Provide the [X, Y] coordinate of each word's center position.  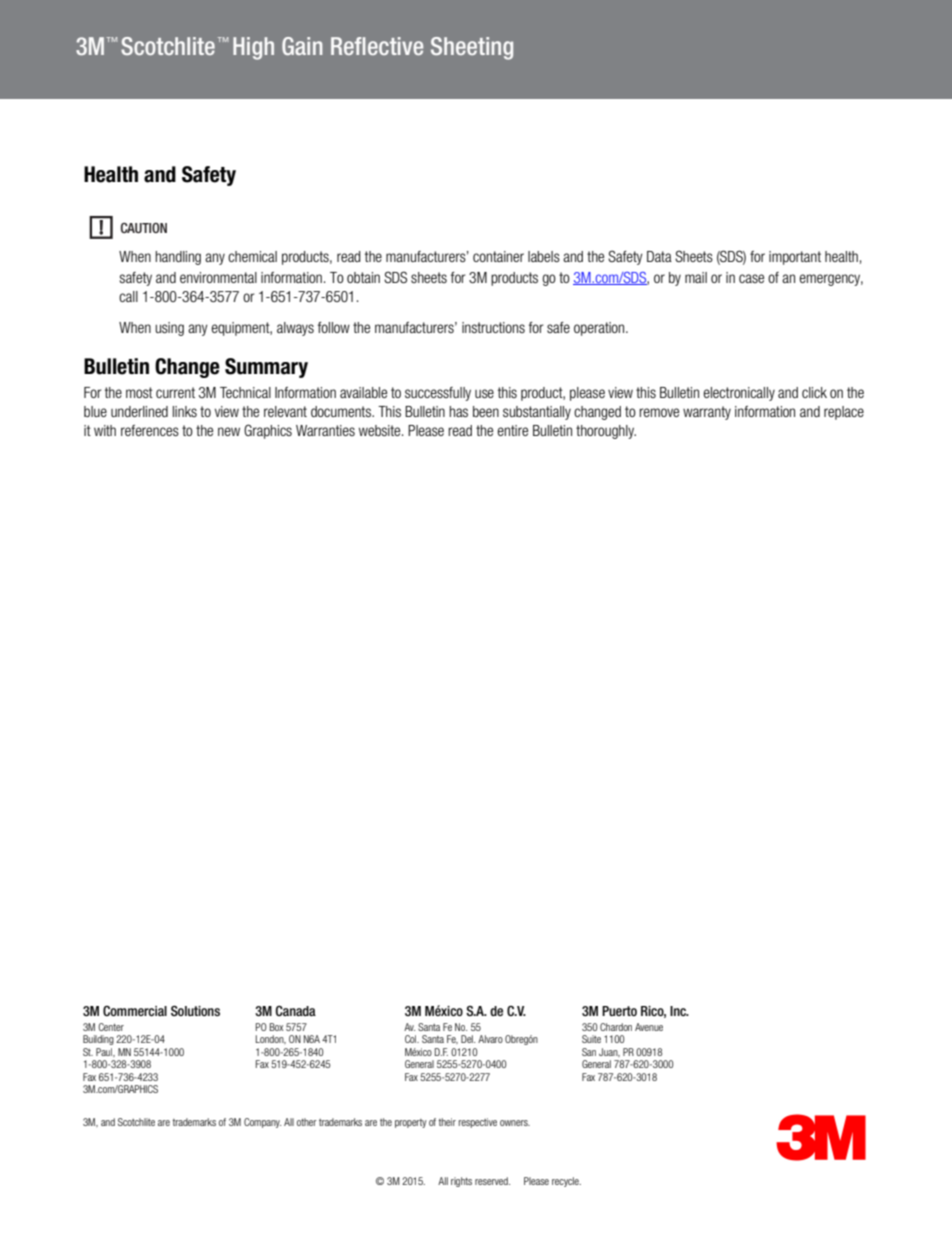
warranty [707, 413]
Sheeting [472, 48]
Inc [679, 1011]
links [185, 411]
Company [262, 1123]
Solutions [195, 1011]
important [795, 258]
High [253, 48]
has [458, 411]
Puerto [619, 1011]
